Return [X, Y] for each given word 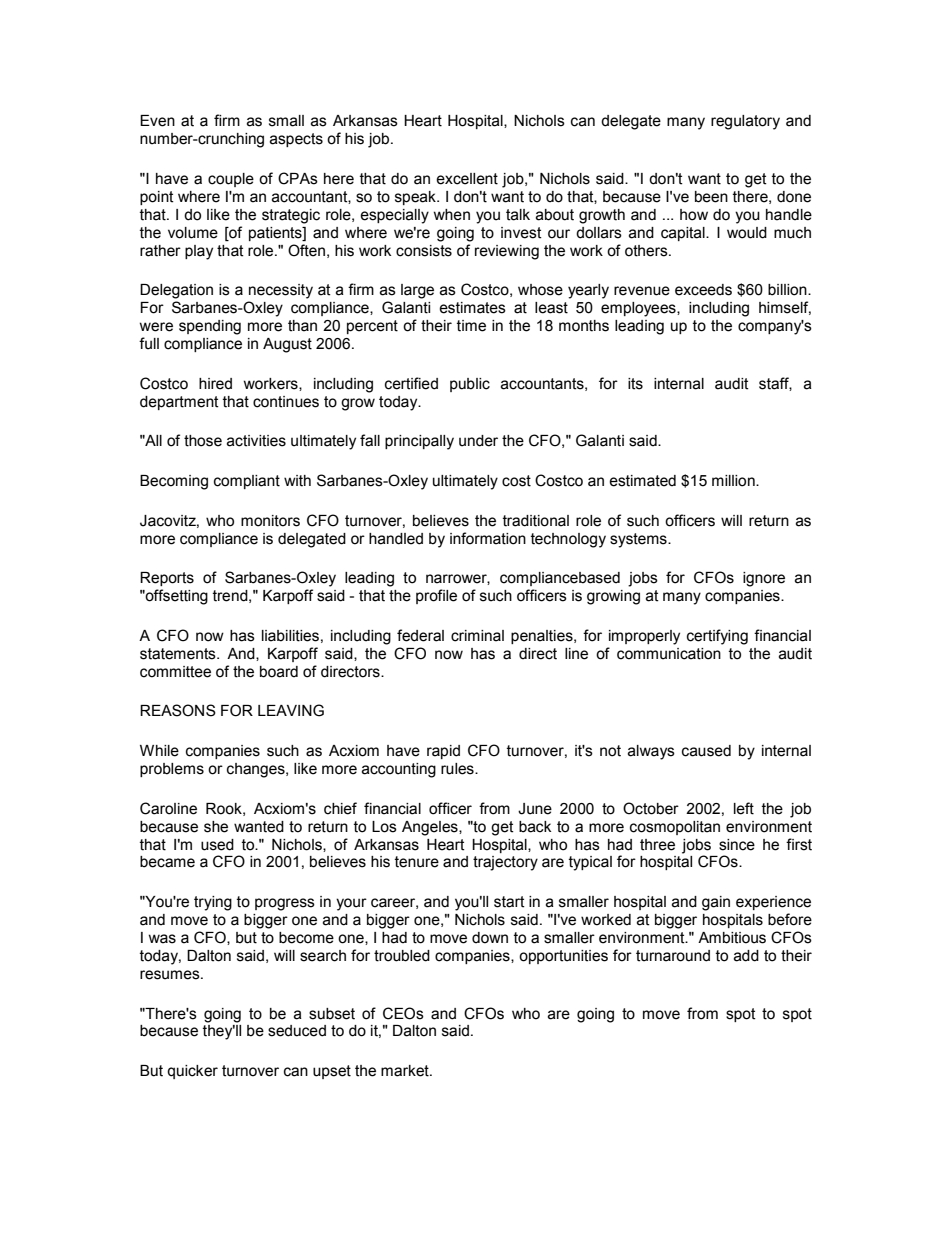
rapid [443, 752]
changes [257, 770]
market [406, 1071]
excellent [467, 179]
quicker [192, 1072]
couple [231, 180]
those [203, 441]
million [734, 481]
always [651, 752]
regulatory [745, 122]
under [478, 441]
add [746, 956]
